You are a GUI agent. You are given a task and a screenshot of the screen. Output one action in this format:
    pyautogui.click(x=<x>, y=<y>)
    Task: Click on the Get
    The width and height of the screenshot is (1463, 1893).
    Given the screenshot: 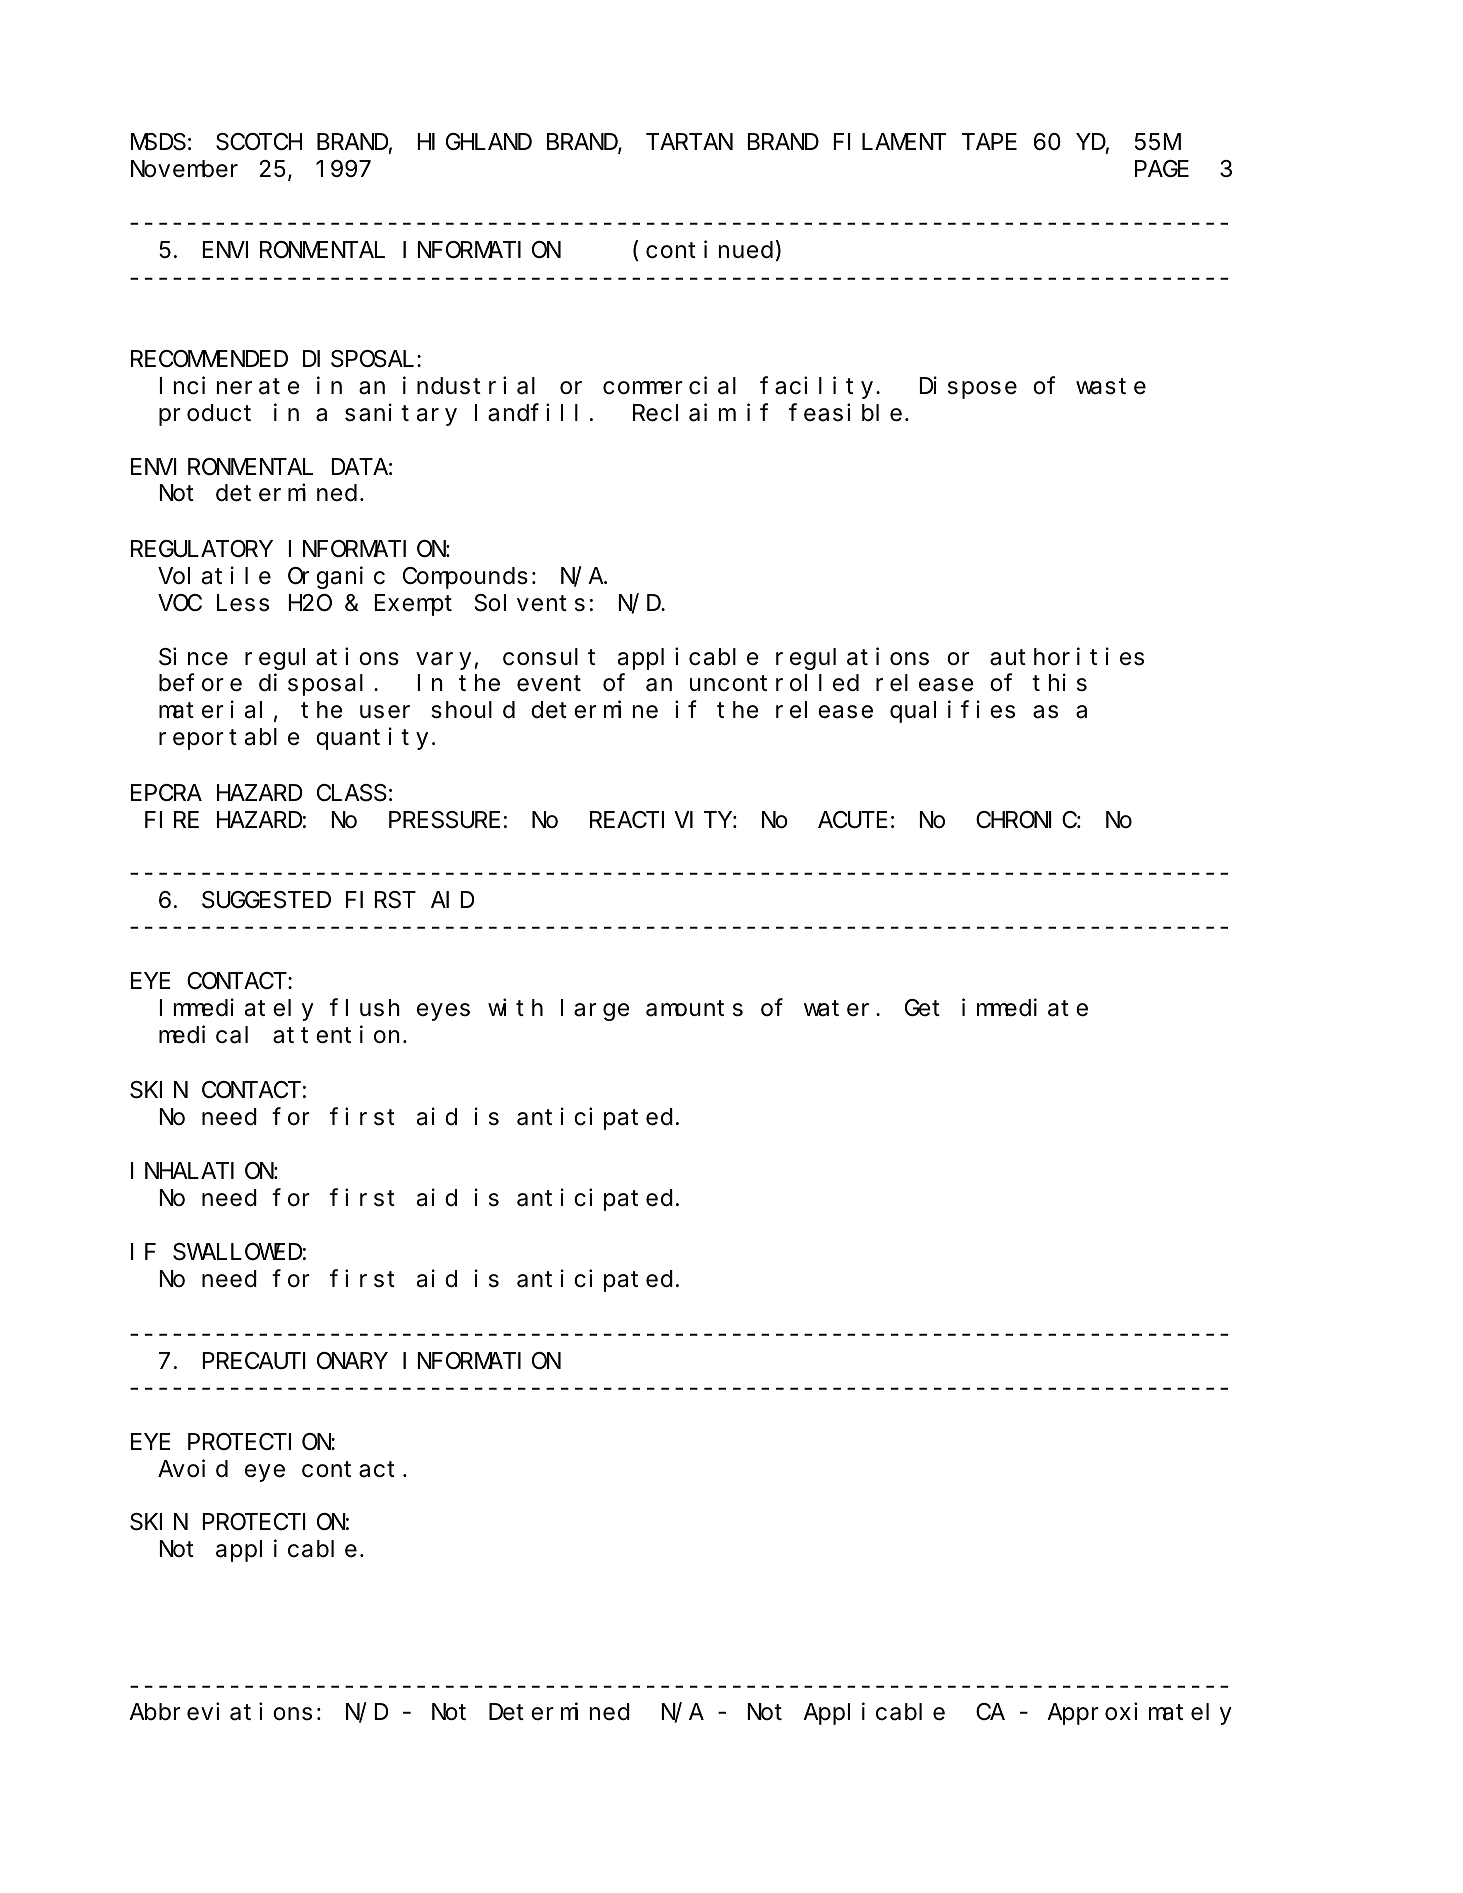 What is the action you would take?
    pyautogui.click(x=922, y=1008)
